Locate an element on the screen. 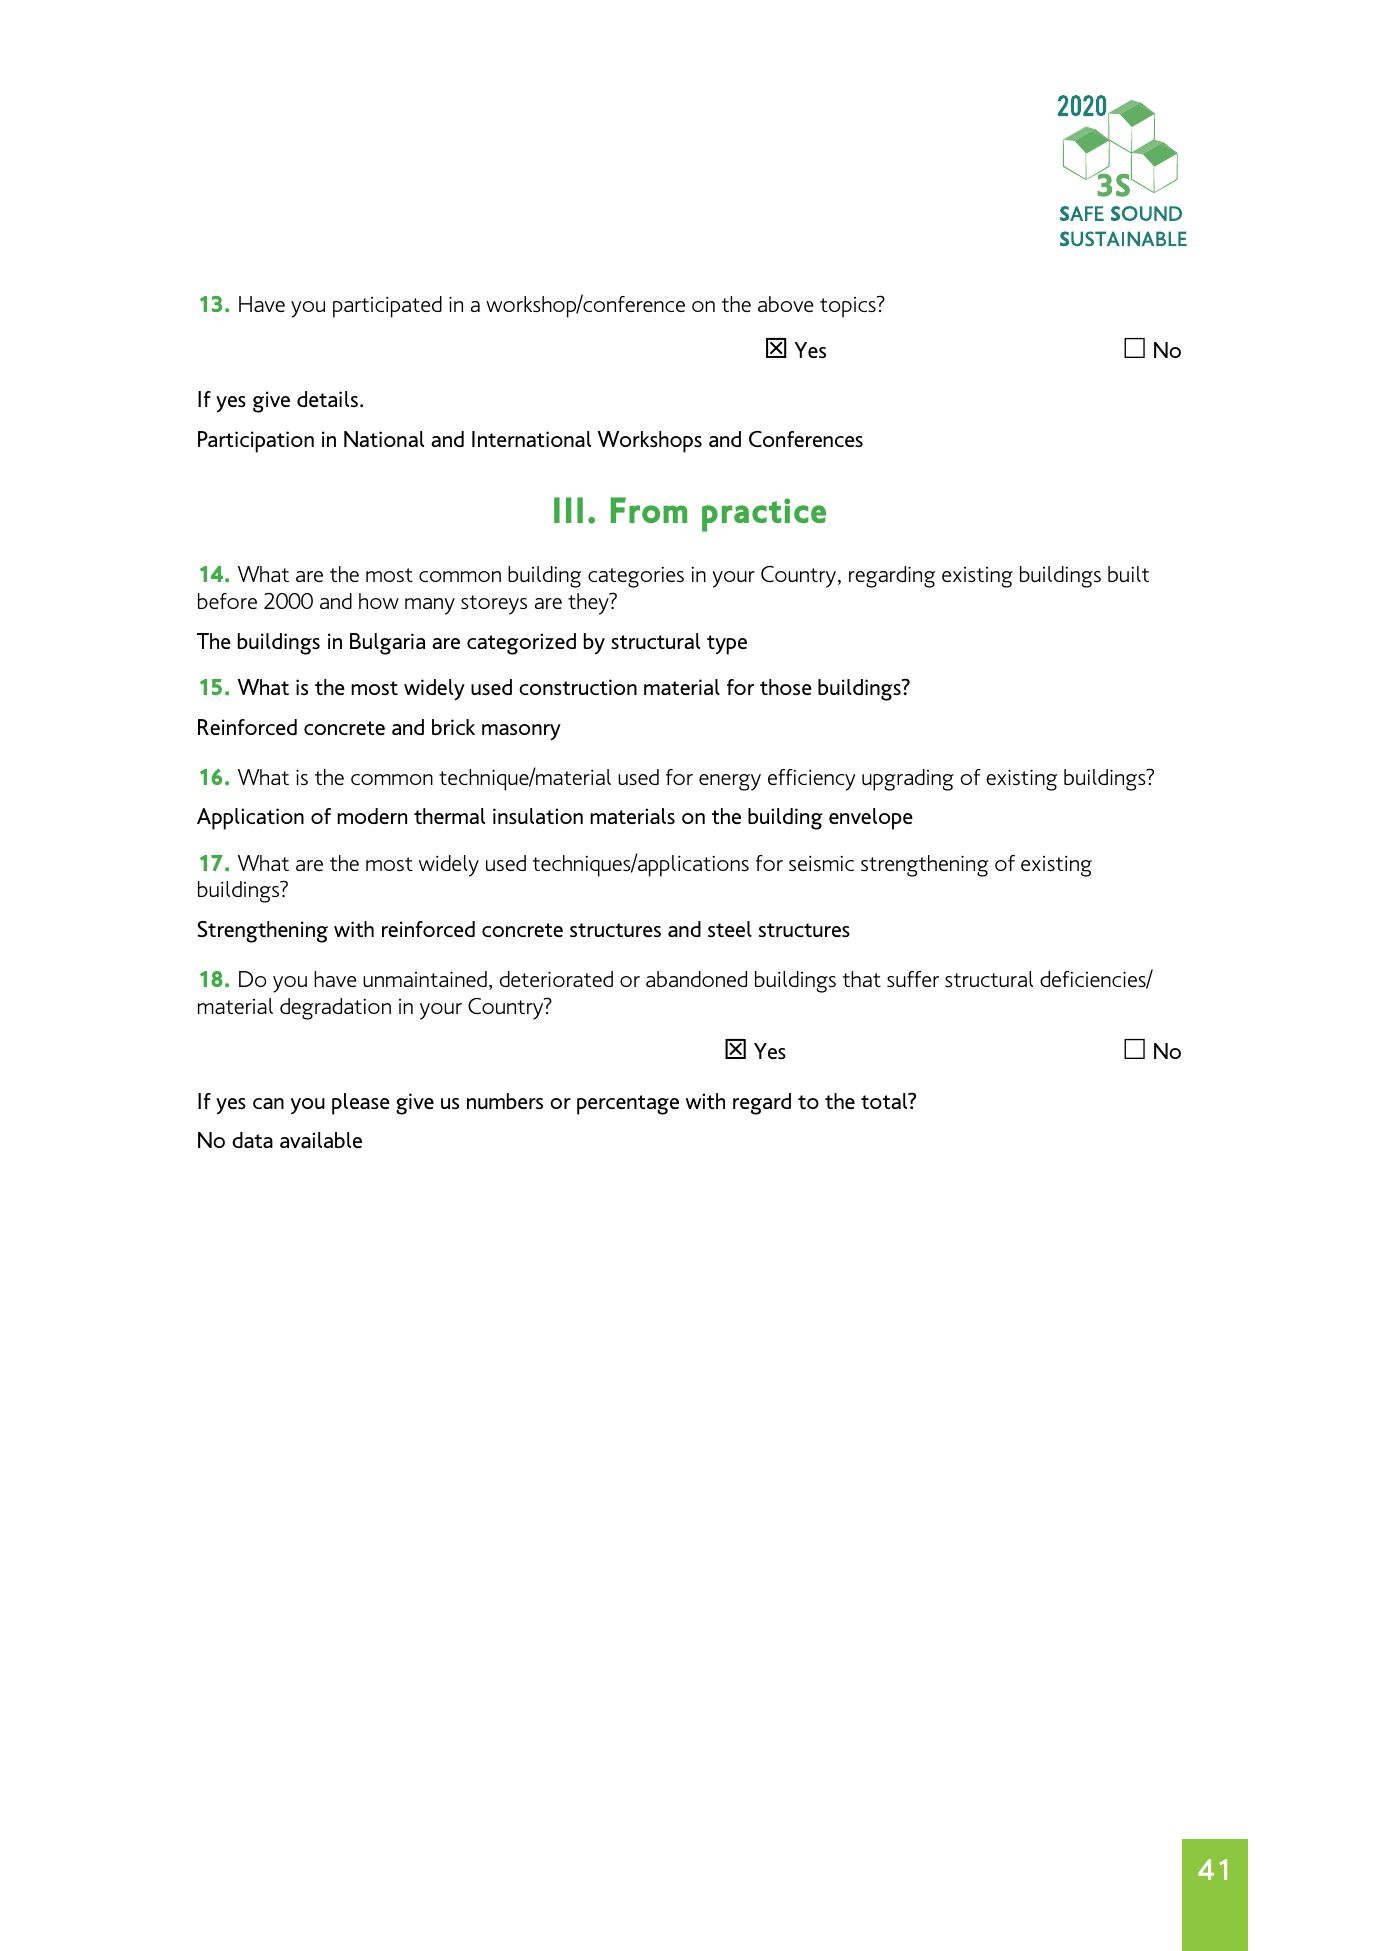 The image size is (1379, 1951). upgrading is located at coordinates (908, 780).
